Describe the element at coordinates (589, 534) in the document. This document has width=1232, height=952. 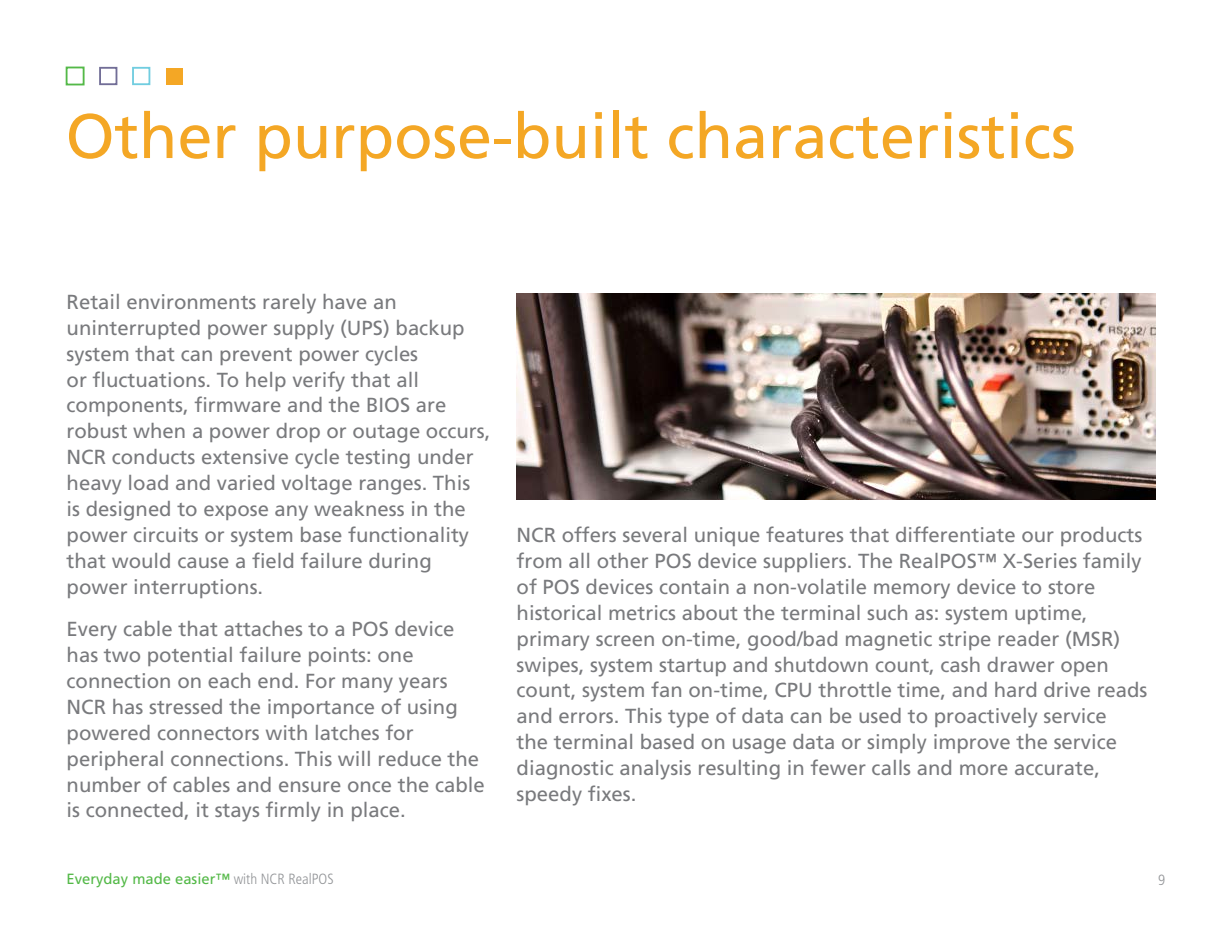
I see `offers` at that location.
